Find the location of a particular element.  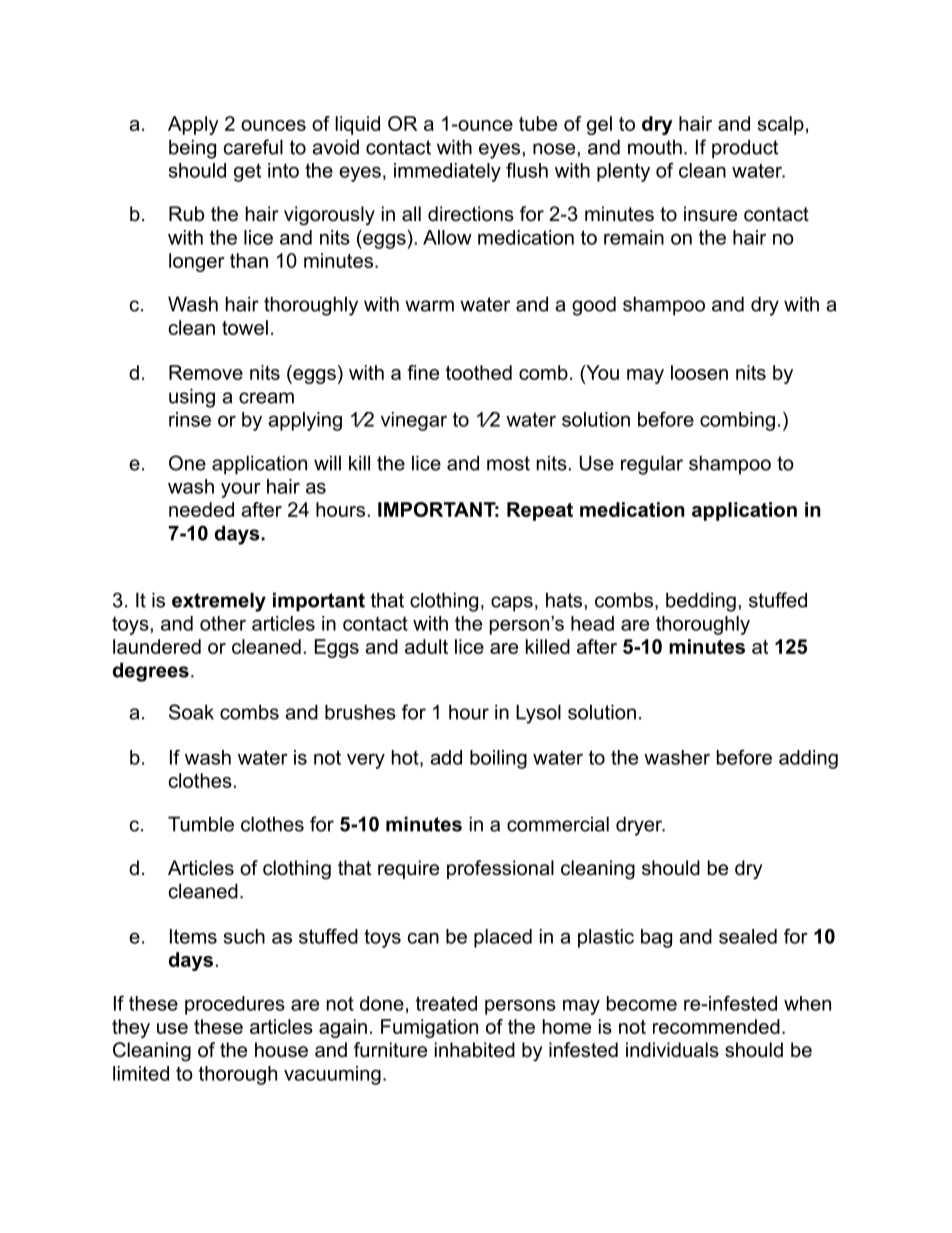

inhabited is located at coordinates (475, 1050).
